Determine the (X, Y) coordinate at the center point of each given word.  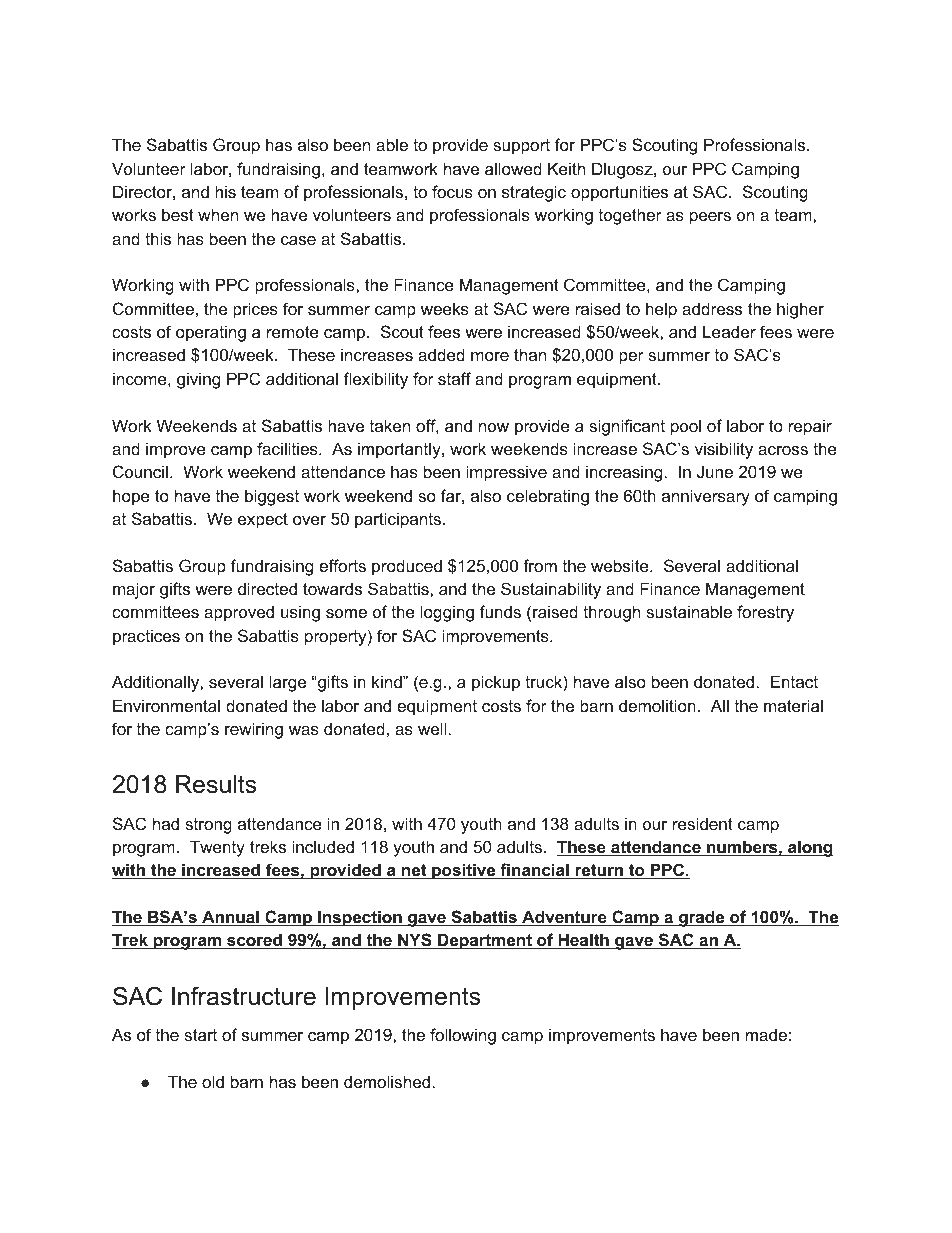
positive (464, 871)
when (218, 214)
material (793, 705)
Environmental (166, 705)
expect (263, 521)
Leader (729, 331)
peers (710, 218)
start (200, 1035)
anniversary (706, 497)
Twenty (217, 848)
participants (399, 520)
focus (452, 191)
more (490, 356)
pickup (496, 683)
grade (702, 918)
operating (211, 333)
